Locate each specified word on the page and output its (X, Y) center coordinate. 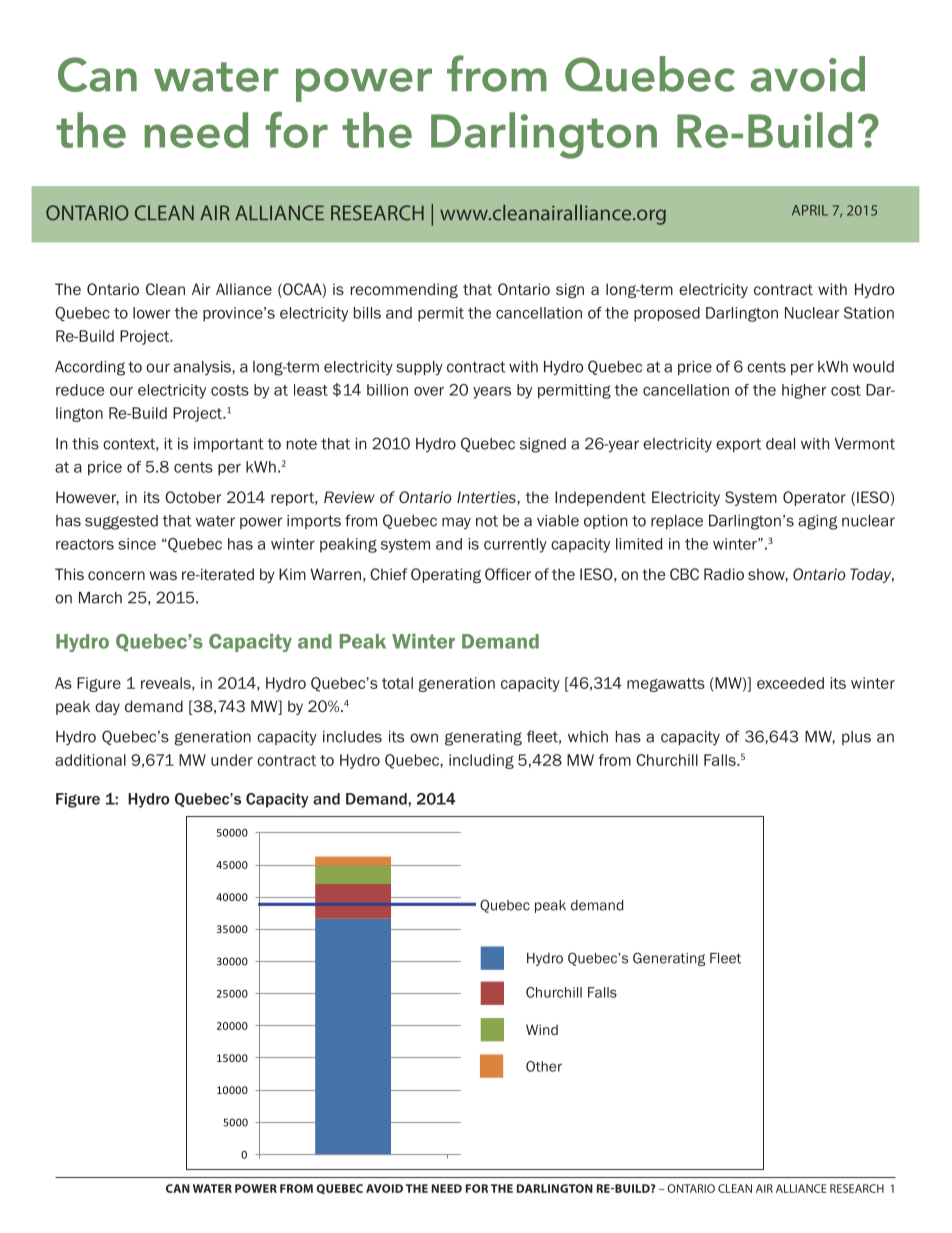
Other (544, 1066)
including (481, 761)
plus (856, 738)
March (100, 598)
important (229, 445)
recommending (404, 290)
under (232, 760)
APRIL (810, 210)
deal (780, 444)
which (588, 737)
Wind (542, 1029)
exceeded (790, 683)
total (397, 683)
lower (152, 313)
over (429, 391)
